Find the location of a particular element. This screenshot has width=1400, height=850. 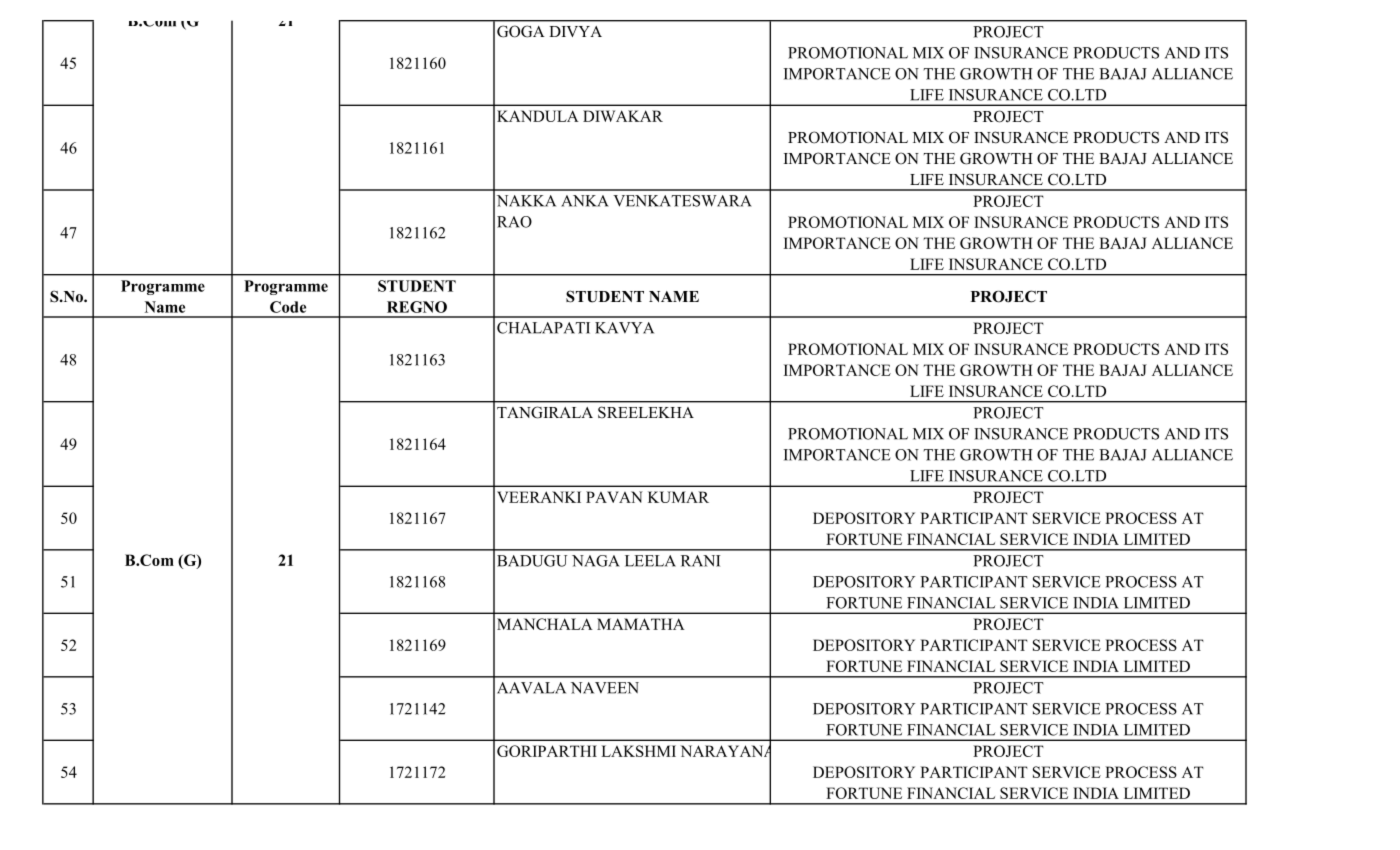

RAO is located at coordinates (514, 222).
